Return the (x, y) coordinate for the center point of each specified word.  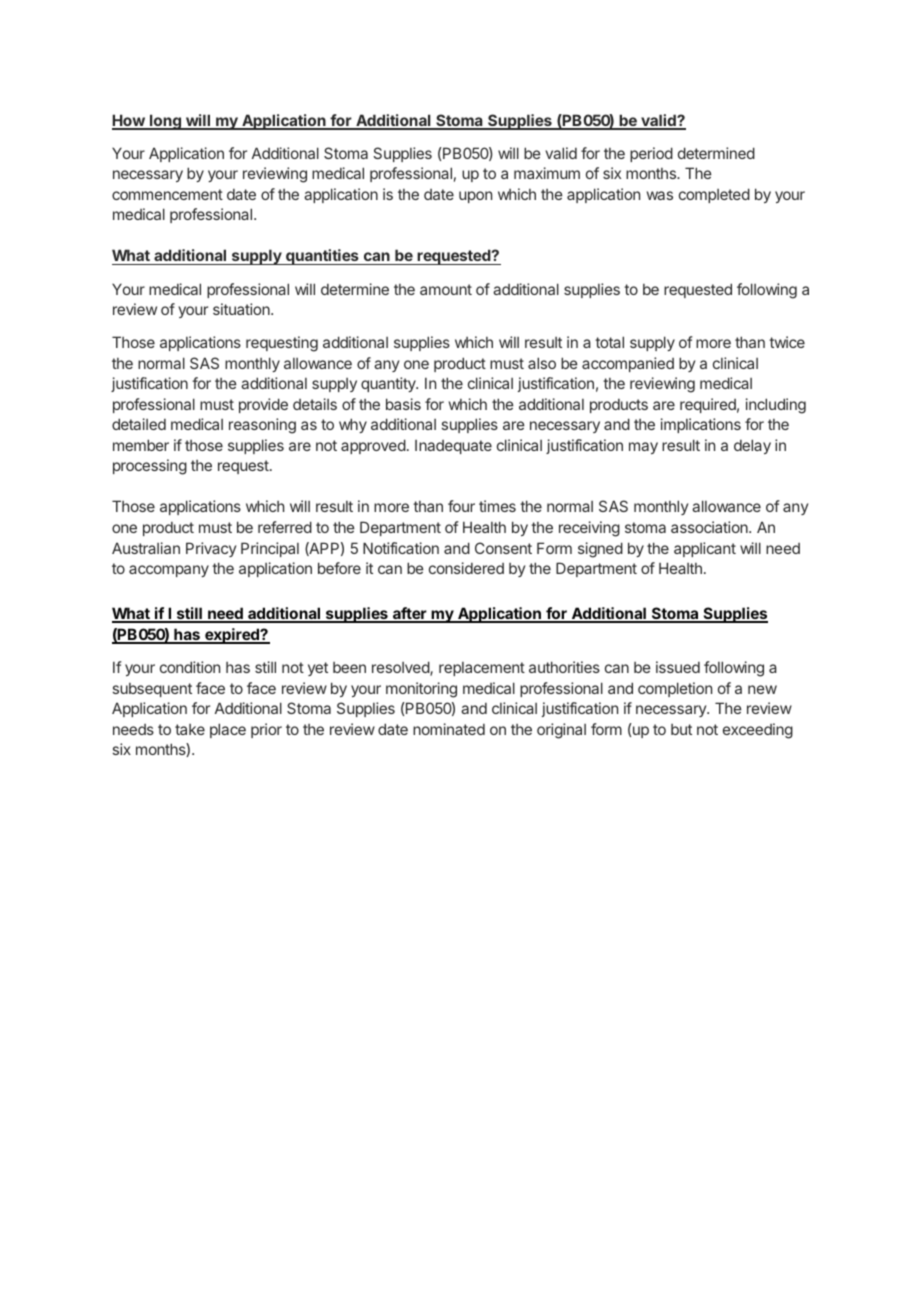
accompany (169, 571)
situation (242, 309)
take (190, 729)
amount (446, 289)
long (165, 122)
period (651, 154)
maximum (547, 173)
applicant (705, 549)
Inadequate (453, 447)
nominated (449, 729)
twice (787, 342)
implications (701, 425)
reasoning (262, 426)
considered (466, 568)
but (681, 729)
